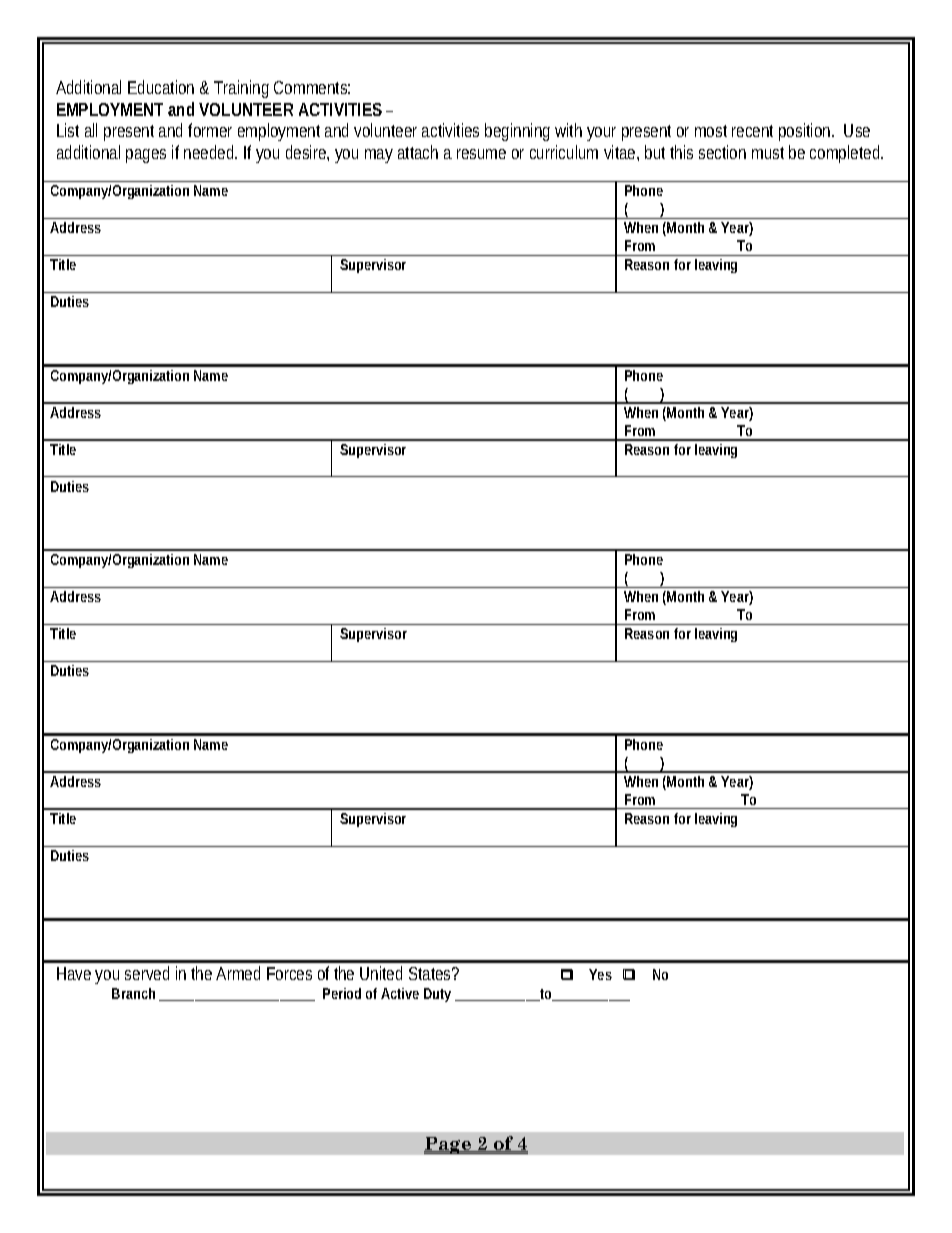 This screenshot has width=952, height=1233. Describe the element at coordinates (768, 153) in the screenshot. I see `must` at that location.
